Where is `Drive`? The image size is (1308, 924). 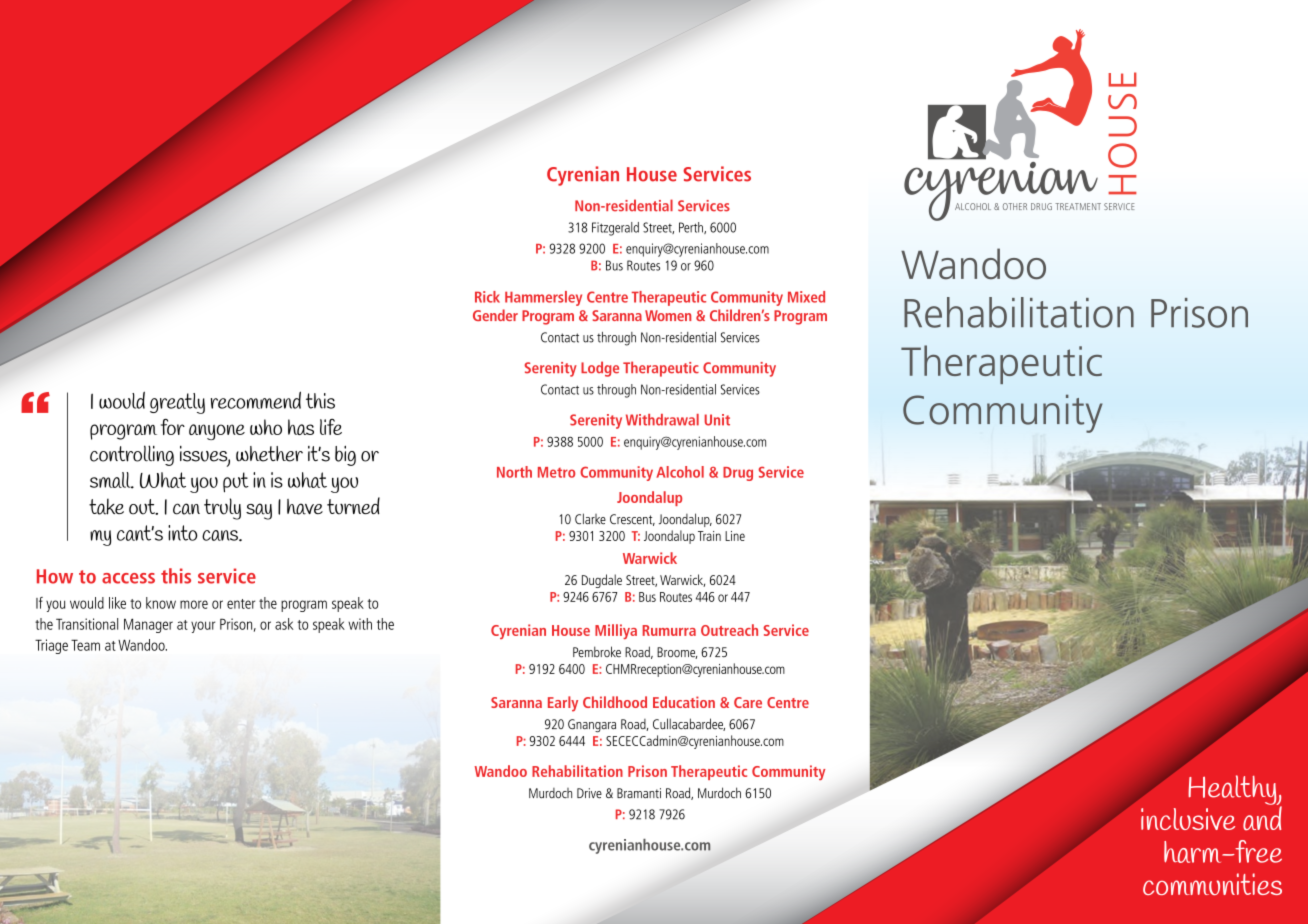 Drive is located at coordinates (589, 793).
